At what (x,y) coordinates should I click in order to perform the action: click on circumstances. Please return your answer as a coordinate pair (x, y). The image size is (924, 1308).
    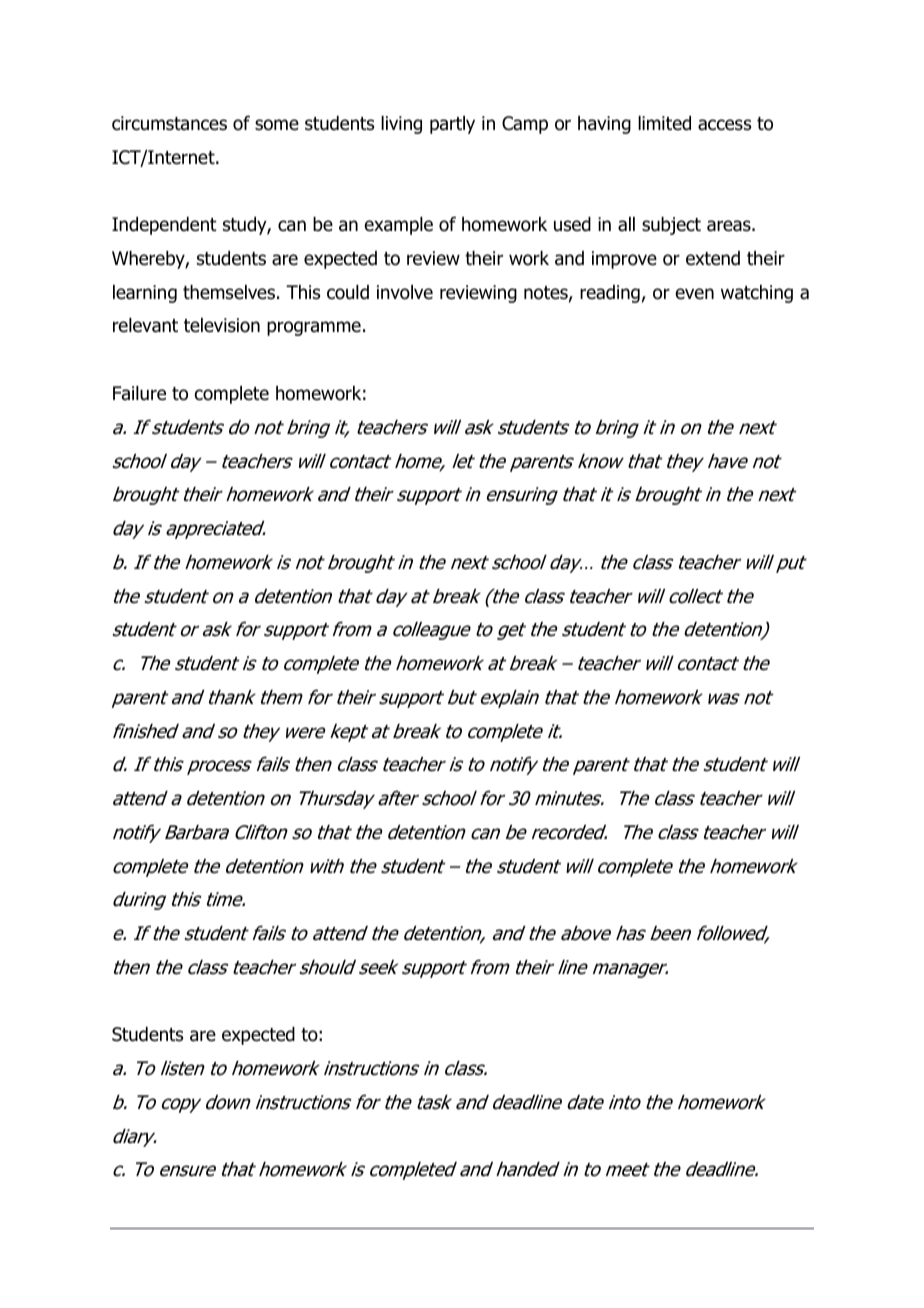
    Looking at the image, I should click on (169, 123).
